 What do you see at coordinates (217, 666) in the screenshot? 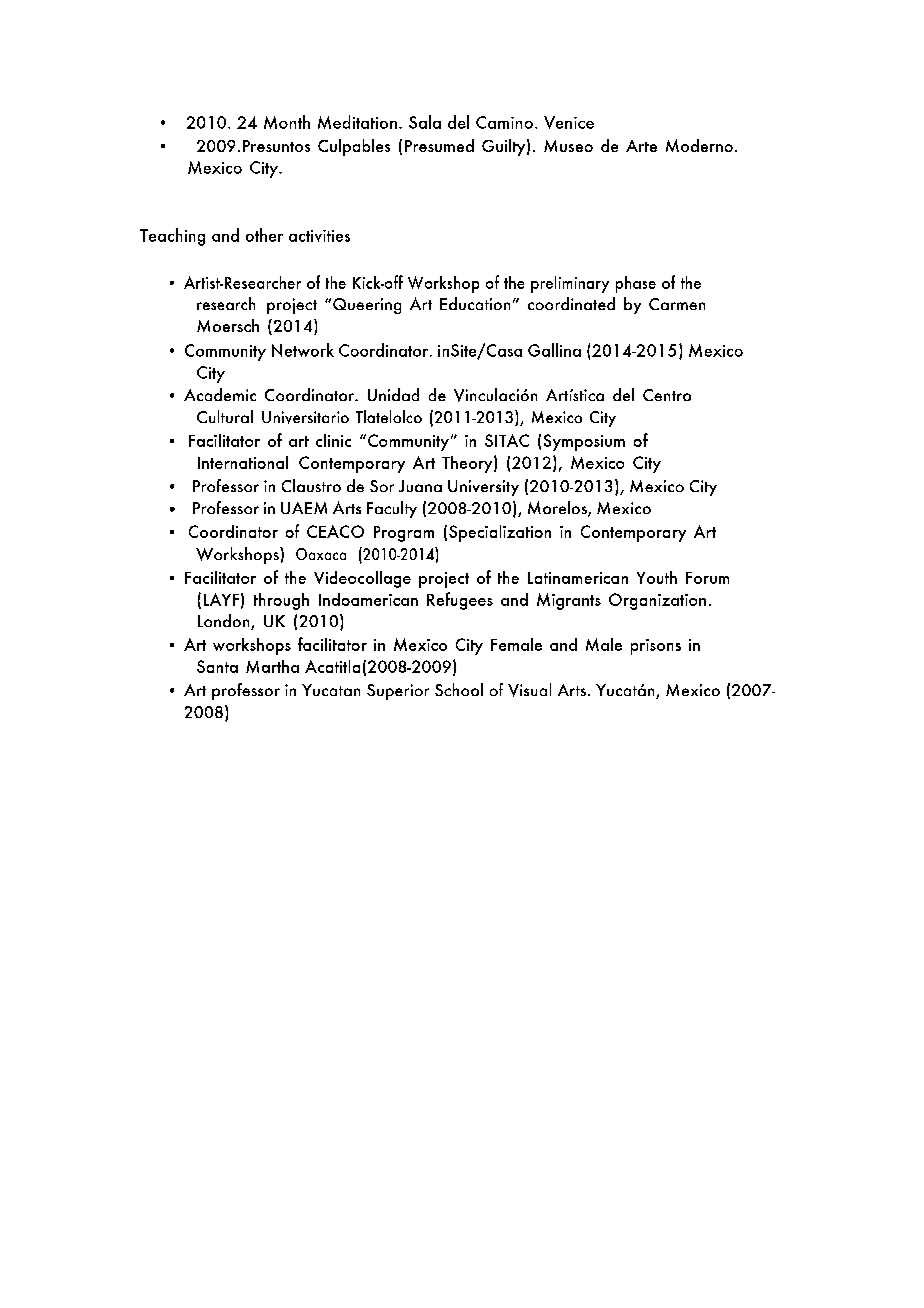
I see `Santa` at bounding box center [217, 666].
